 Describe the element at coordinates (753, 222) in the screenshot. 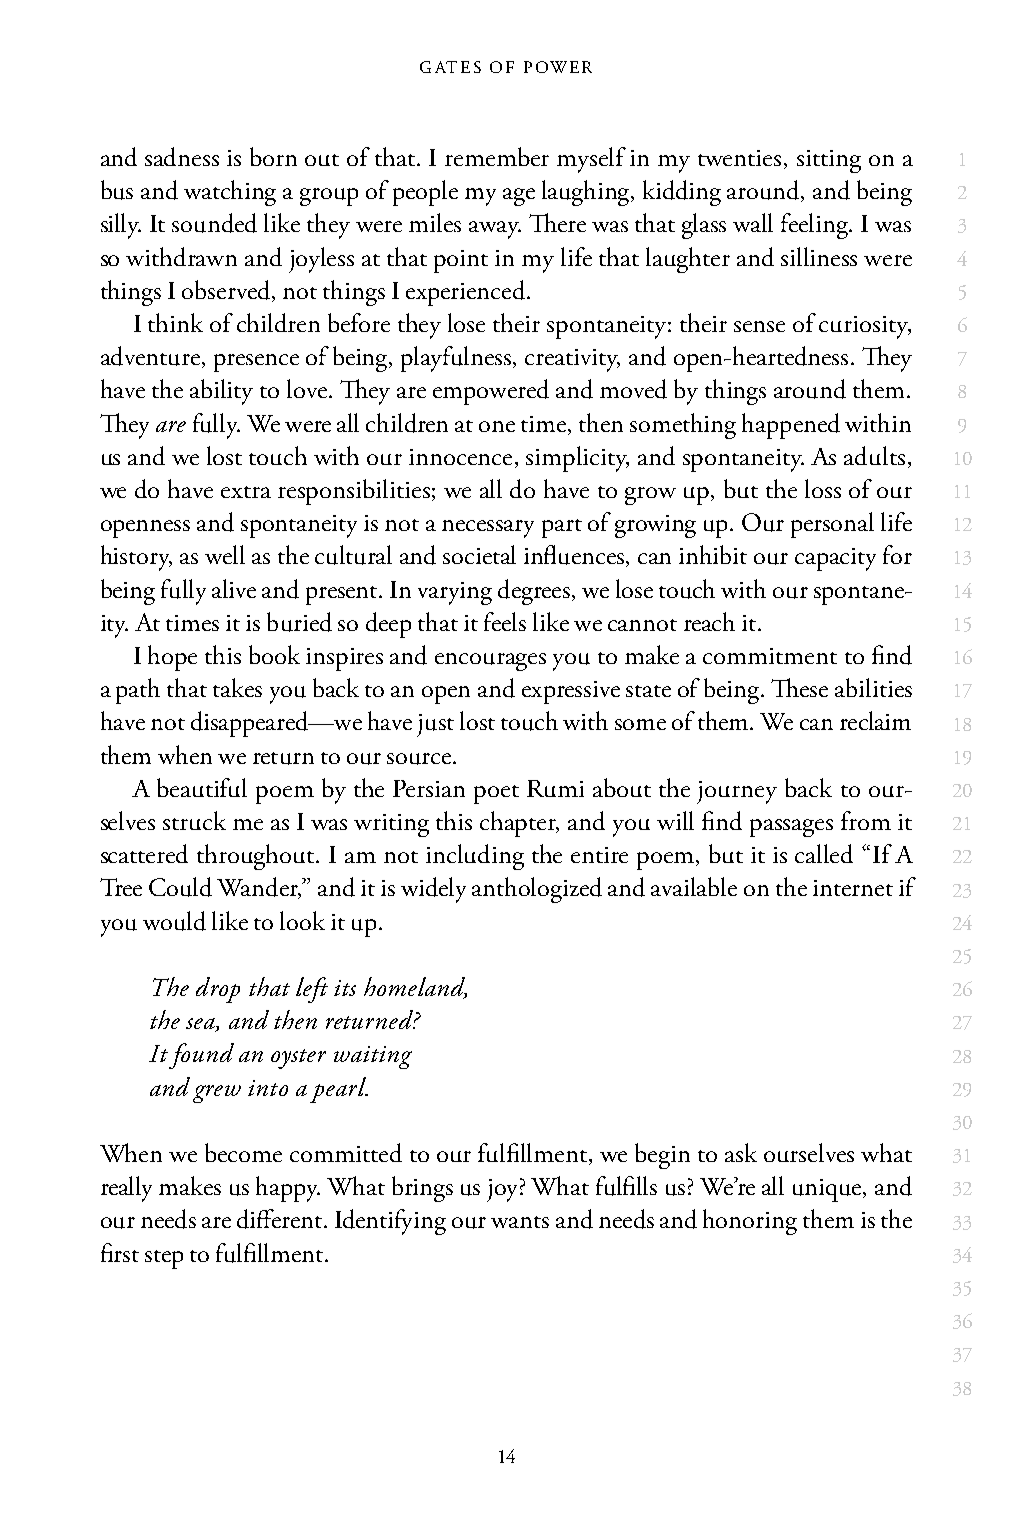

I see `wall` at that location.
